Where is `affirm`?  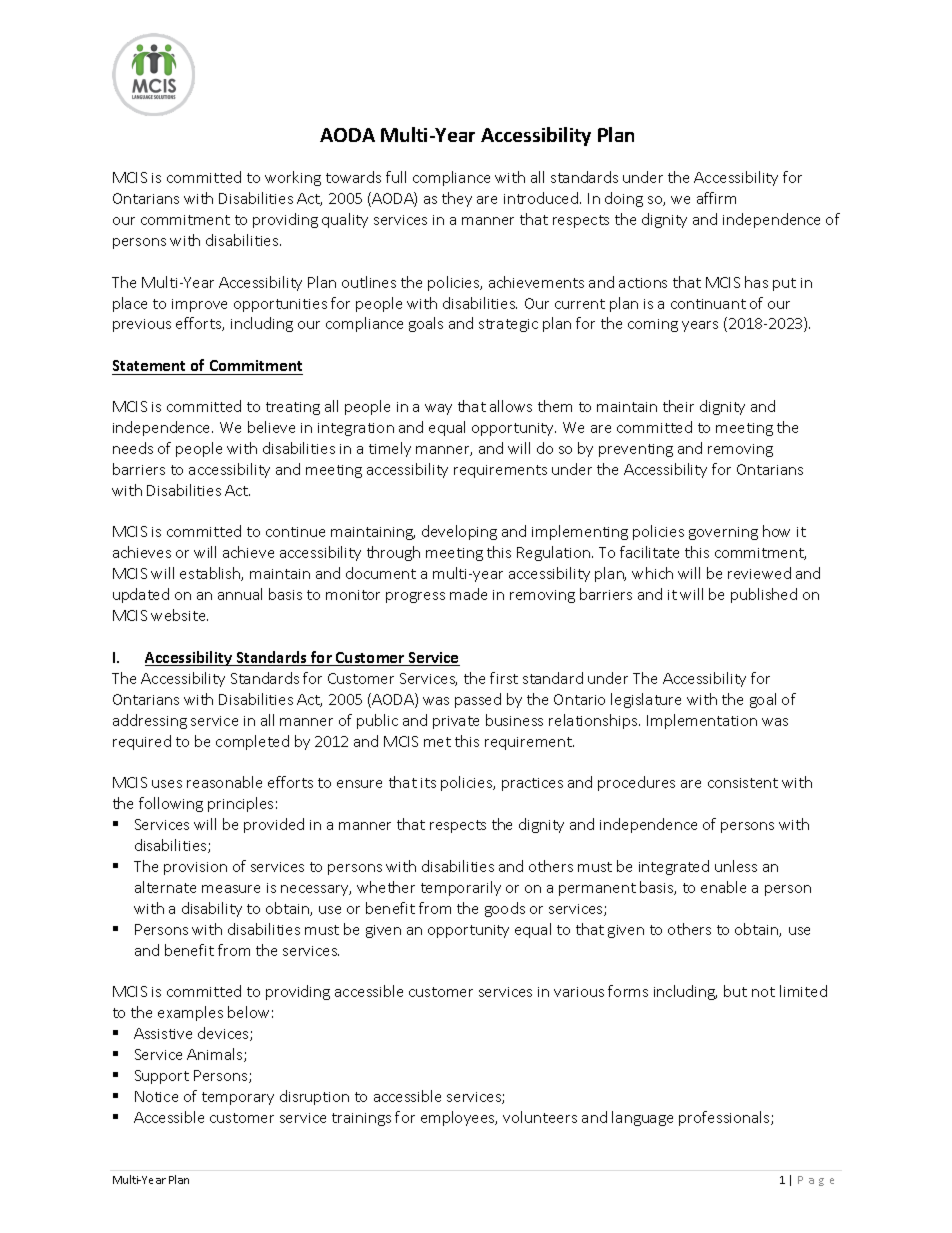
affirm is located at coordinates (716, 198).
